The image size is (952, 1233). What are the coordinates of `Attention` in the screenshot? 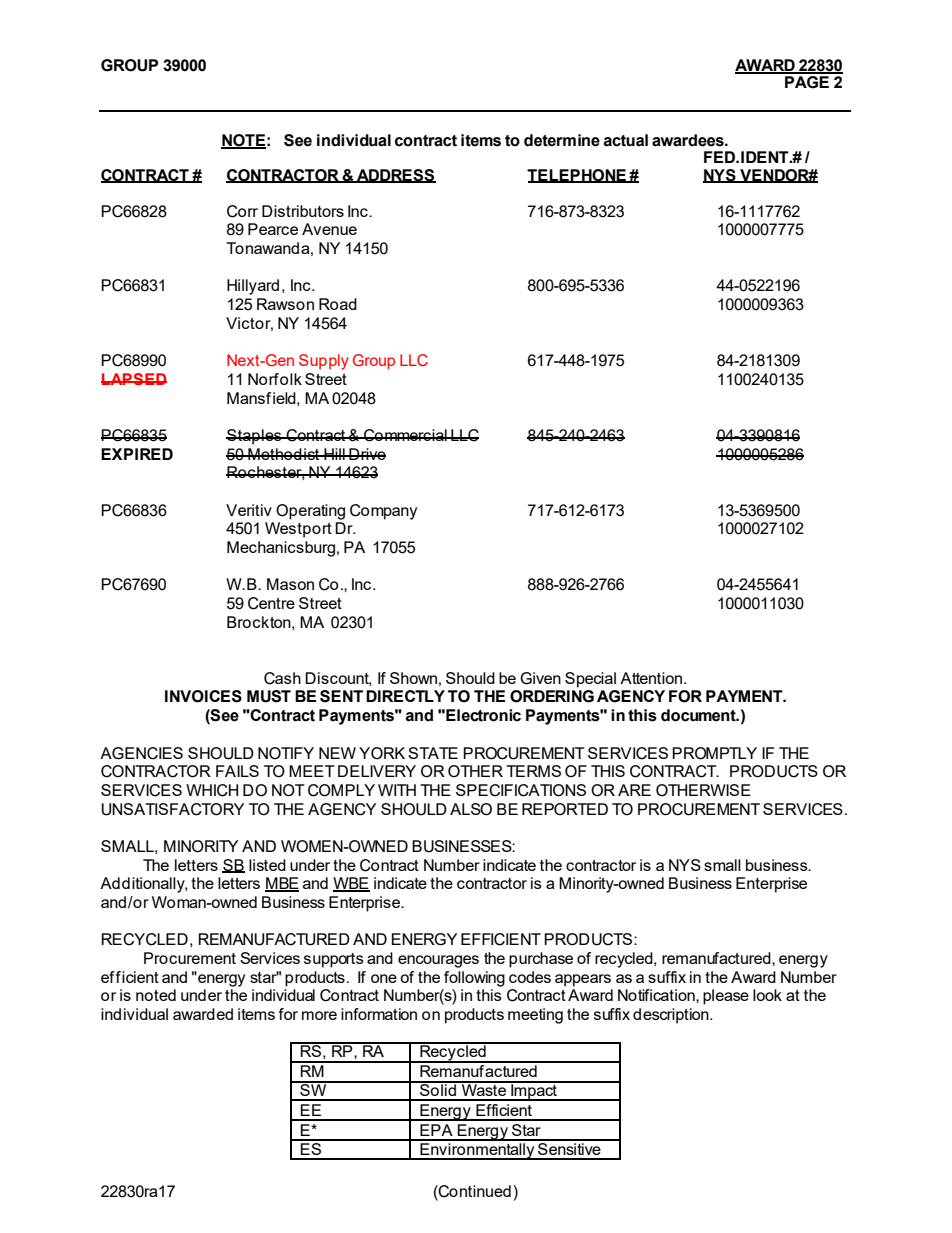 It's located at (652, 678).
